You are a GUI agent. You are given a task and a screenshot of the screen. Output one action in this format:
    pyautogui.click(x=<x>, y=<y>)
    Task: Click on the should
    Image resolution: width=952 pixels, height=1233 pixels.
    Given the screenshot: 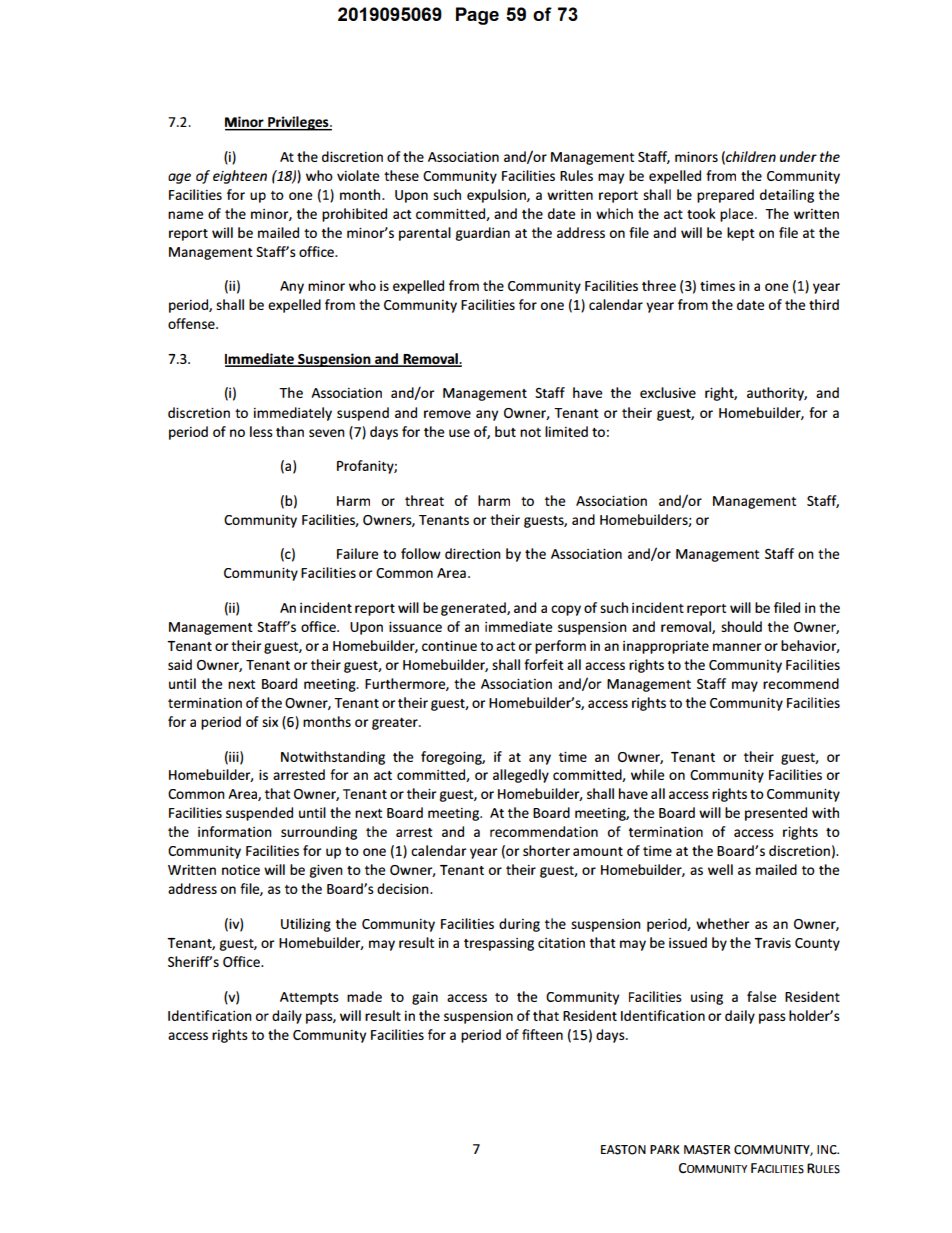 What is the action you would take?
    pyautogui.click(x=741, y=626)
